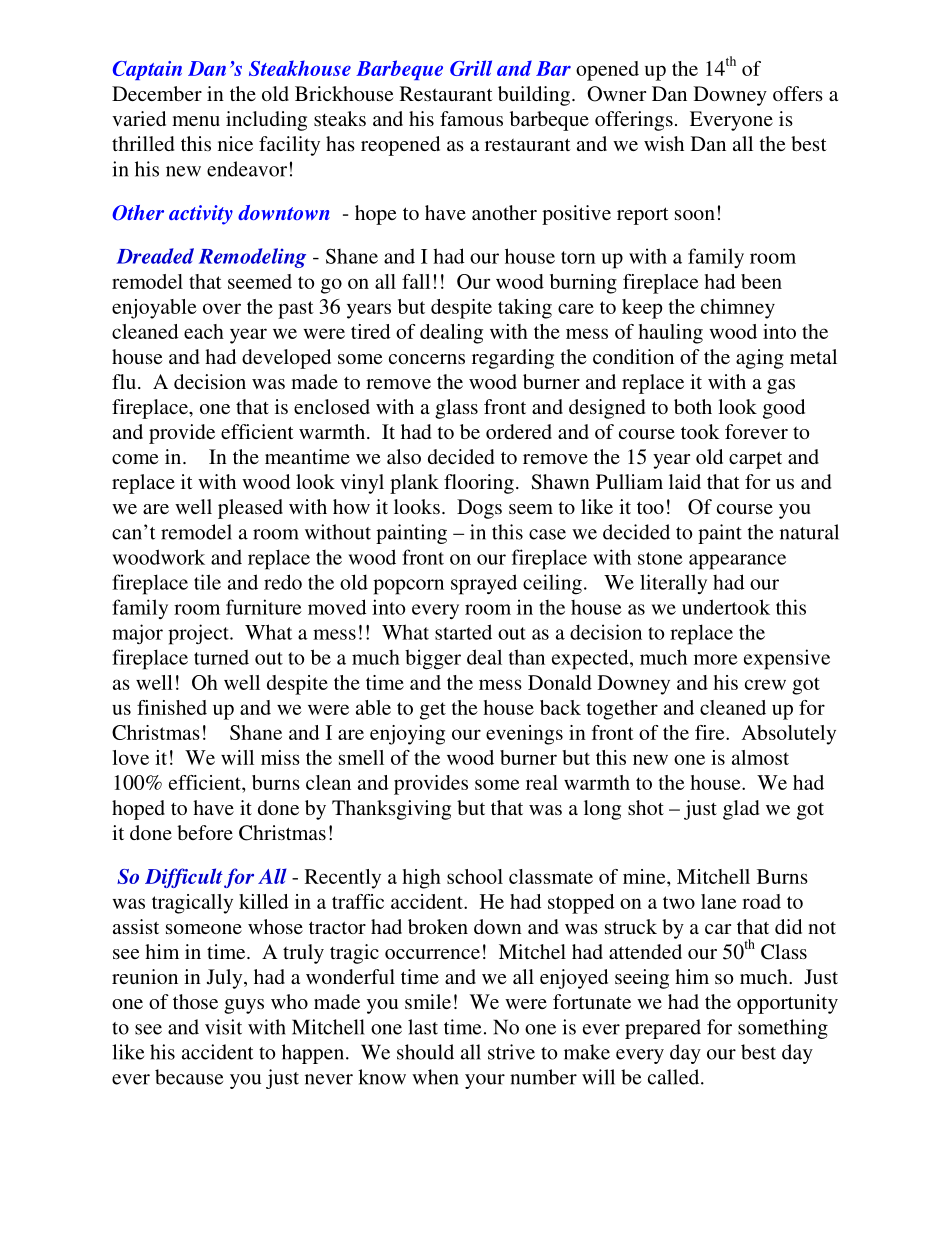 The width and height of the screenshot is (952, 1233). I want to click on chimney, so click(738, 309).
